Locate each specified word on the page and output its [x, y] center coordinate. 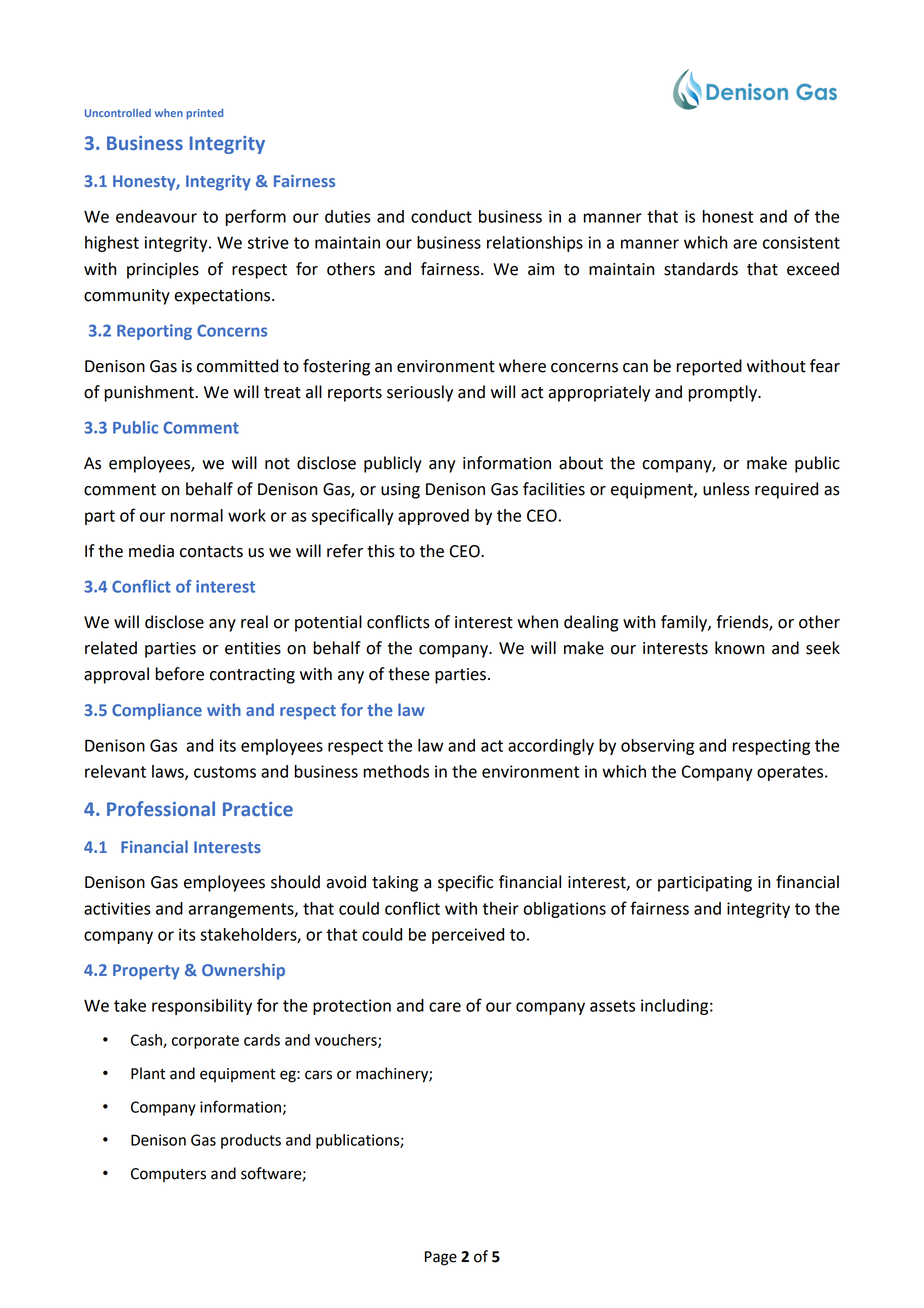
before [180, 674]
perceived [468, 936]
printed [204, 114]
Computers [168, 1175]
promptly [723, 393]
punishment [150, 393]
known [739, 648]
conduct [441, 216]
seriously [420, 393]
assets [612, 1006]
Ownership [243, 971]
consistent [801, 242]
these [409, 674]
